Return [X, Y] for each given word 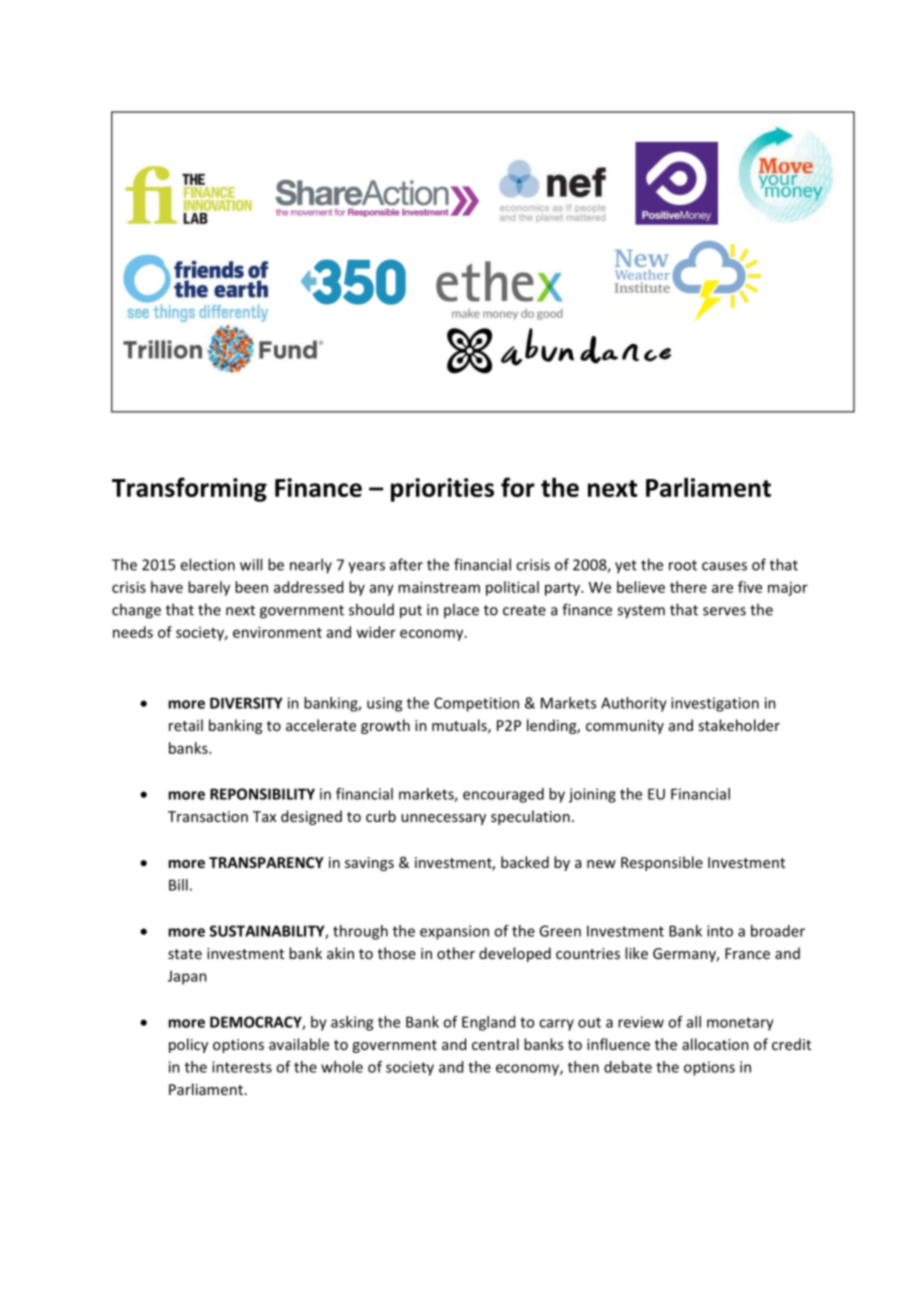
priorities [442, 490]
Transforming [189, 489]
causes [724, 566]
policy [188, 1045]
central [495, 1044]
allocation [715, 1044]
